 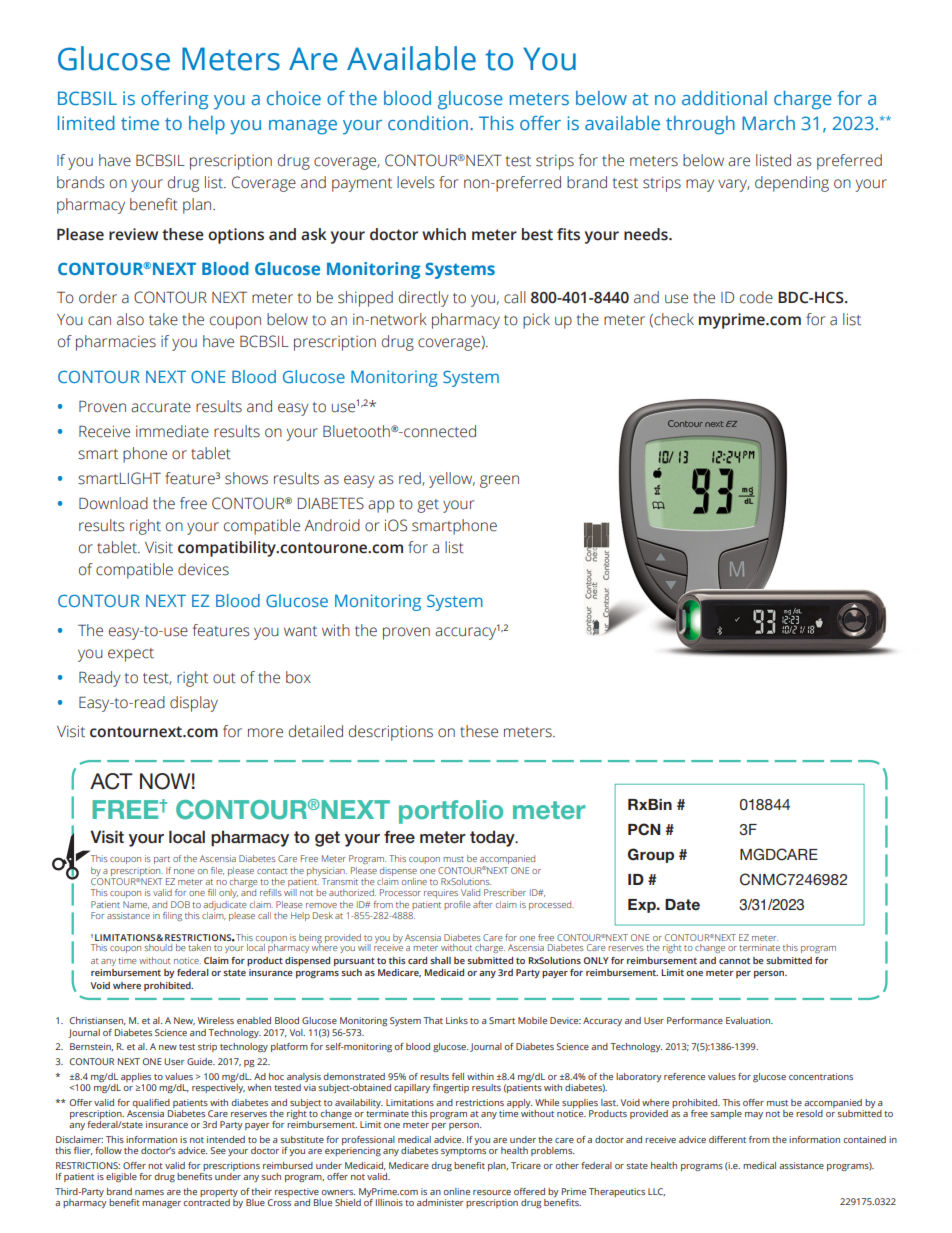 I want to click on See, so click(x=218, y=1150).
